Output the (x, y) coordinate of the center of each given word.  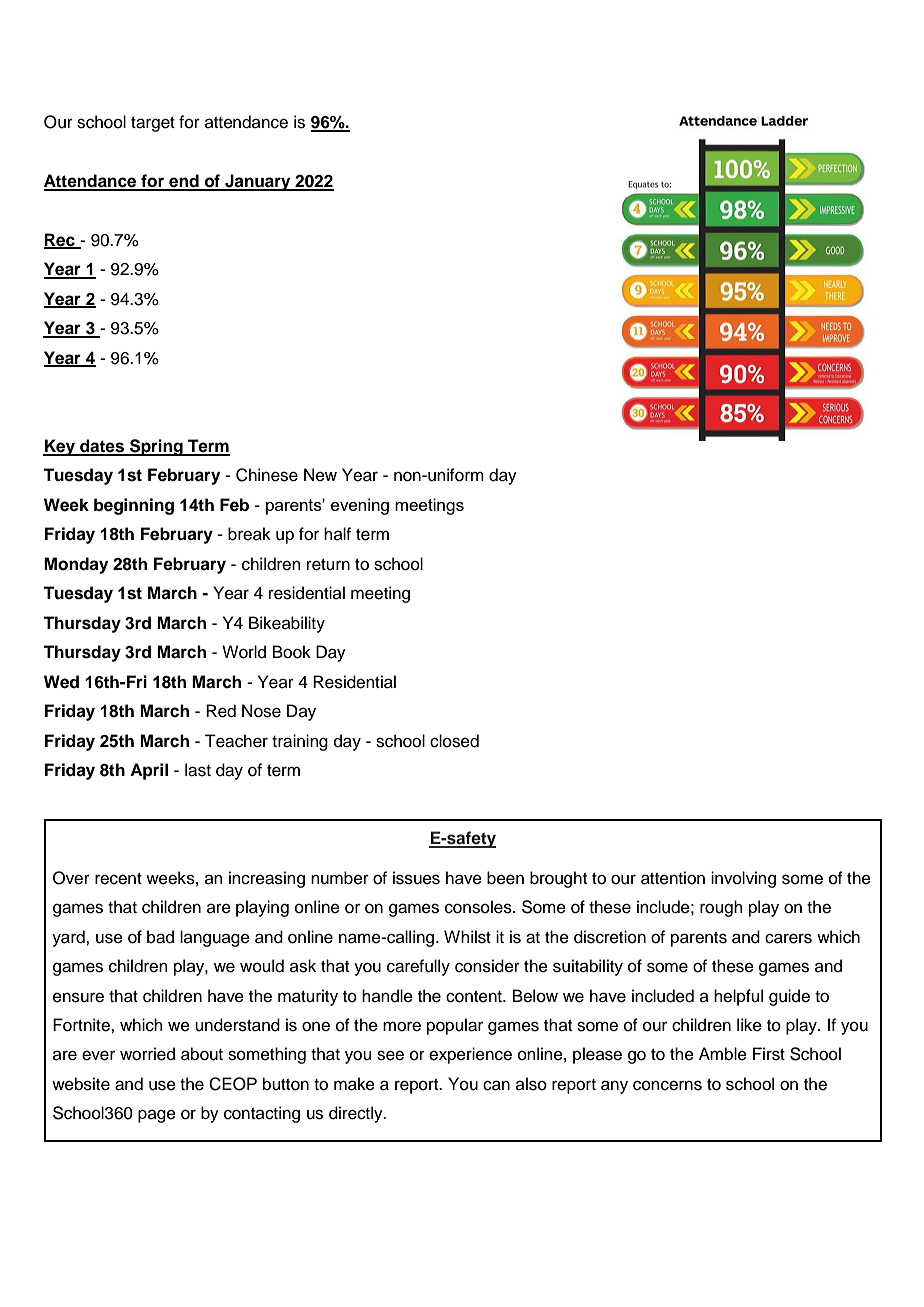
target (153, 124)
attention (673, 878)
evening (360, 506)
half (337, 533)
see (390, 1055)
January (258, 182)
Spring (156, 447)
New (320, 475)
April (149, 771)
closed (454, 741)
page (157, 1116)
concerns (667, 1085)
